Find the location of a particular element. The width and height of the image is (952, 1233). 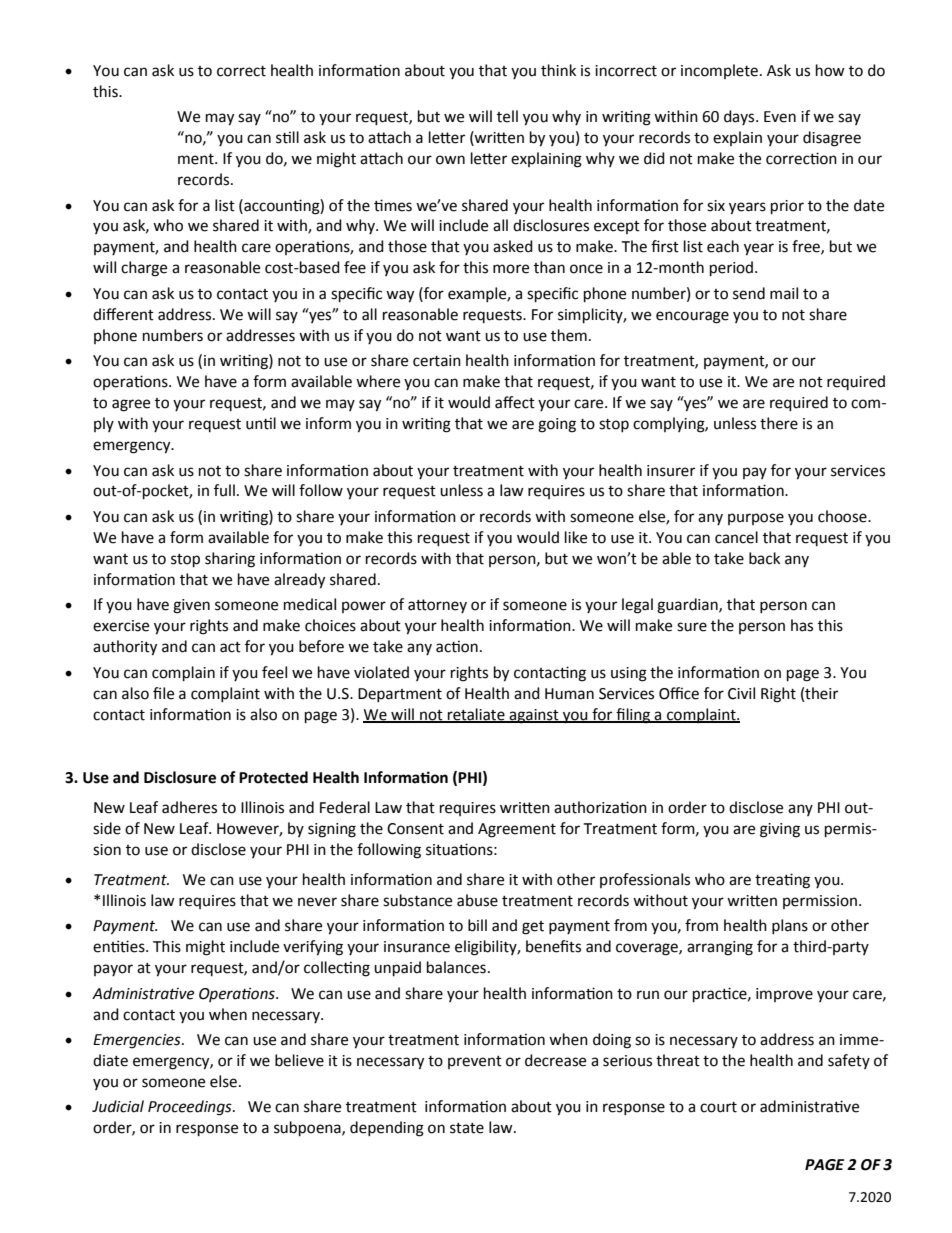

state is located at coordinates (467, 1128).
